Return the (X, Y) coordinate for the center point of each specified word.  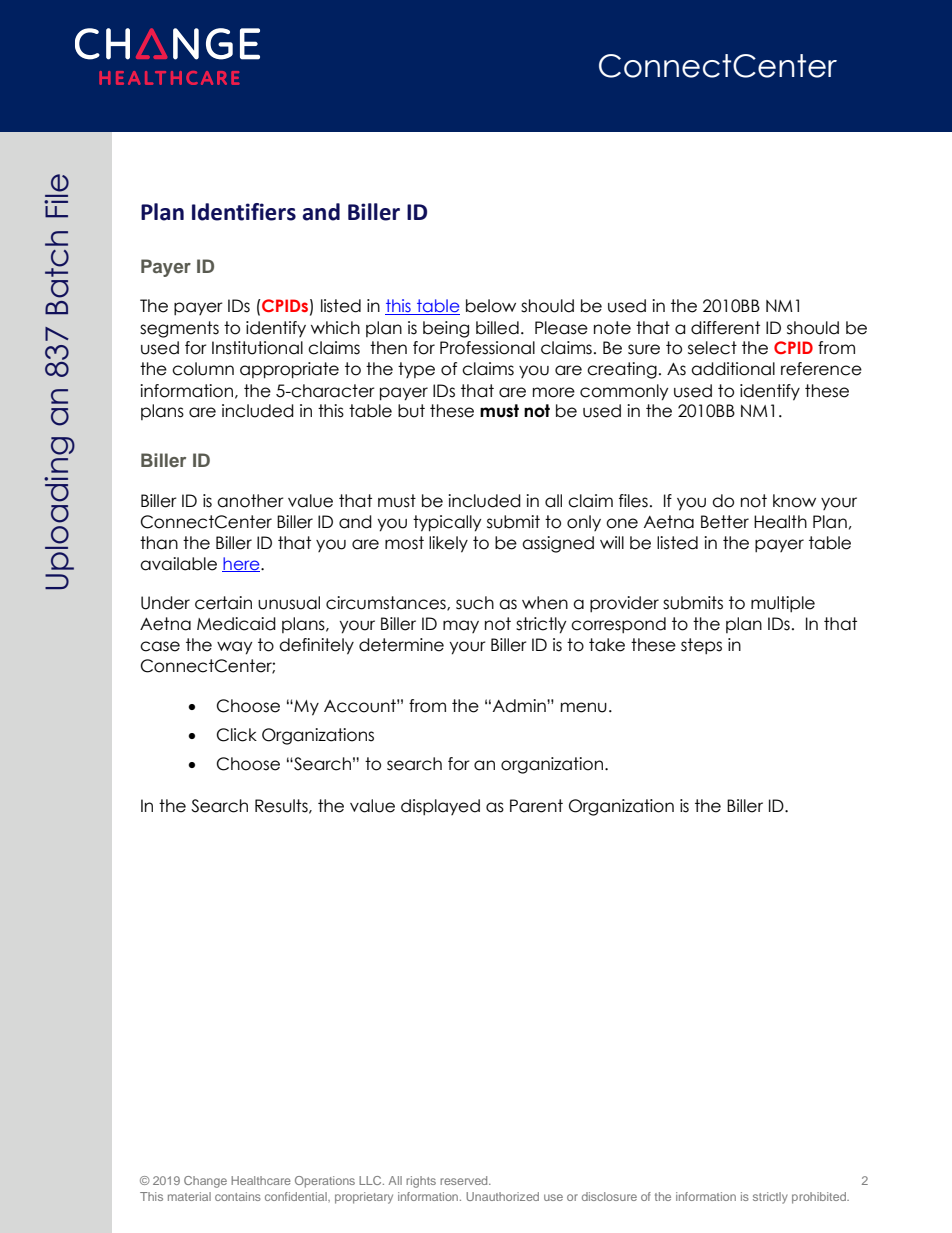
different (725, 328)
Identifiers (244, 212)
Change (205, 1182)
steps (701, 646)
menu (584, 707)
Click (237, 735)
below (491, 306)
